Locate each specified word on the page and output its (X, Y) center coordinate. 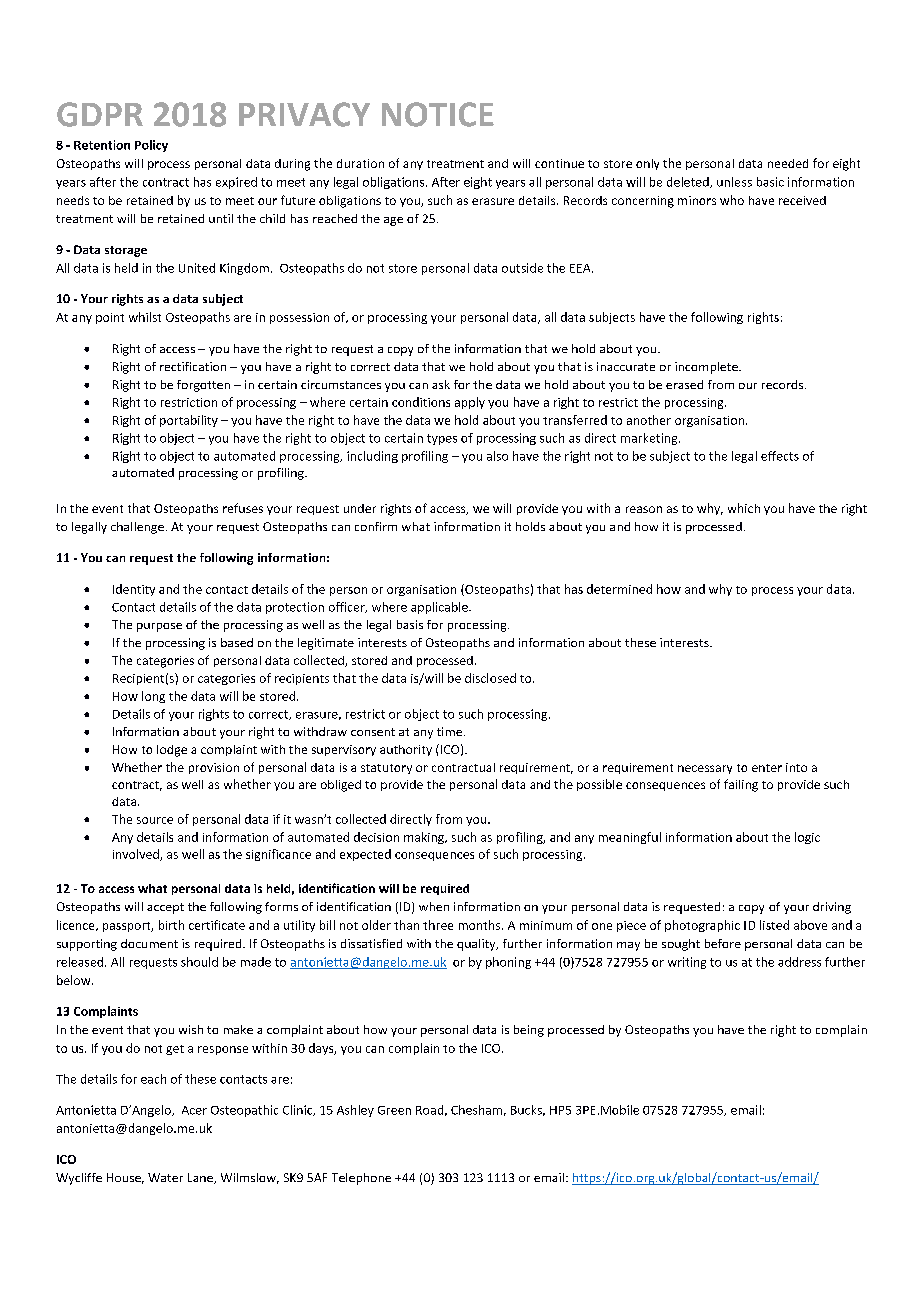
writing (687, 963)
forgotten (203, 386)
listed (774, 925)
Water (165, 1177)
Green (394, 1110)
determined (619, 589)
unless (734, 182)
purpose (159, 627)
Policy (151, 146)
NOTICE (438, 114)
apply (470, 403)
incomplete (707, 368)
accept (165, 908)
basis (410, 624)
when (434, 906)
